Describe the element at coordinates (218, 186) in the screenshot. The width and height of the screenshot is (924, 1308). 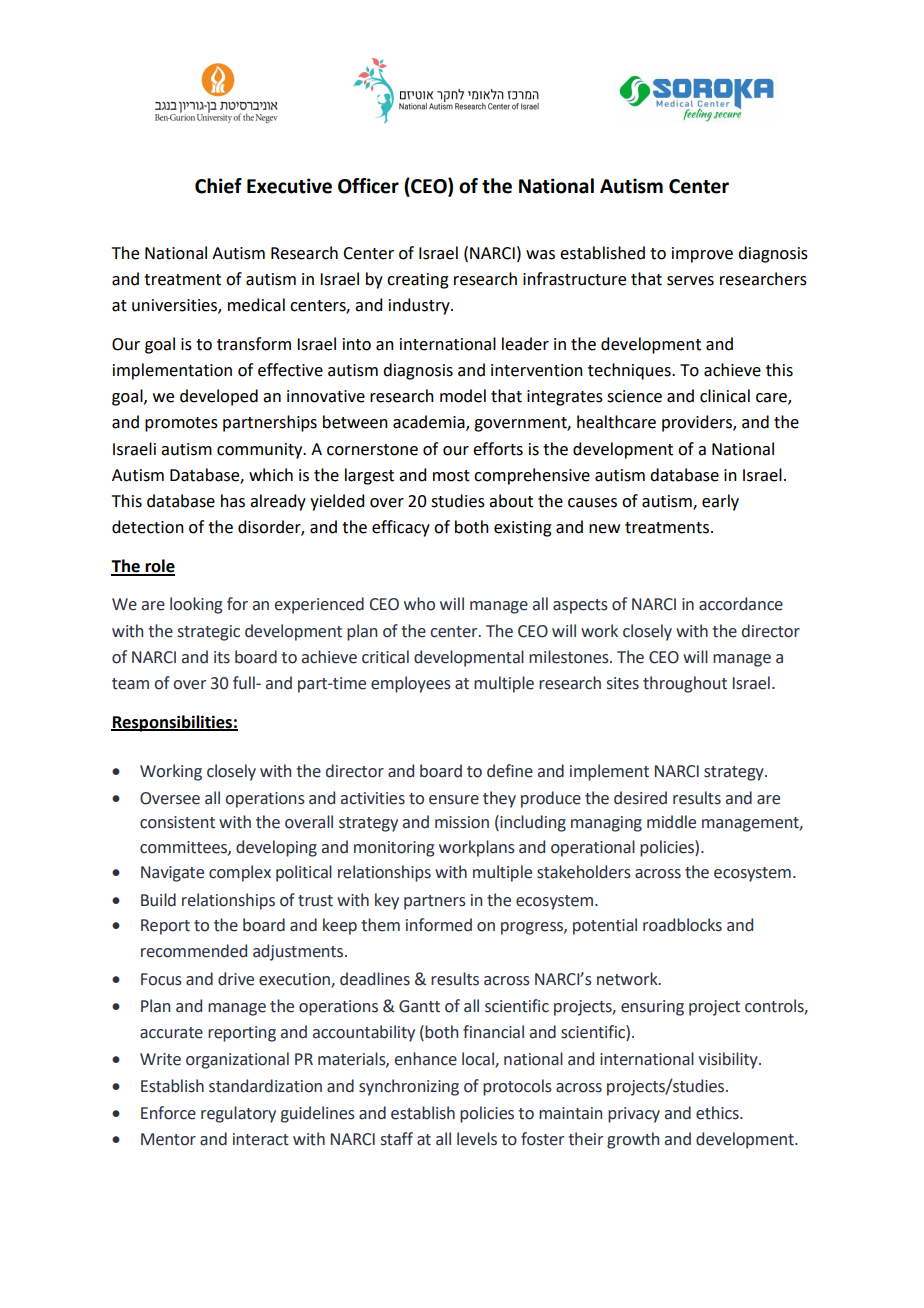
I see `Chief` at that location.
